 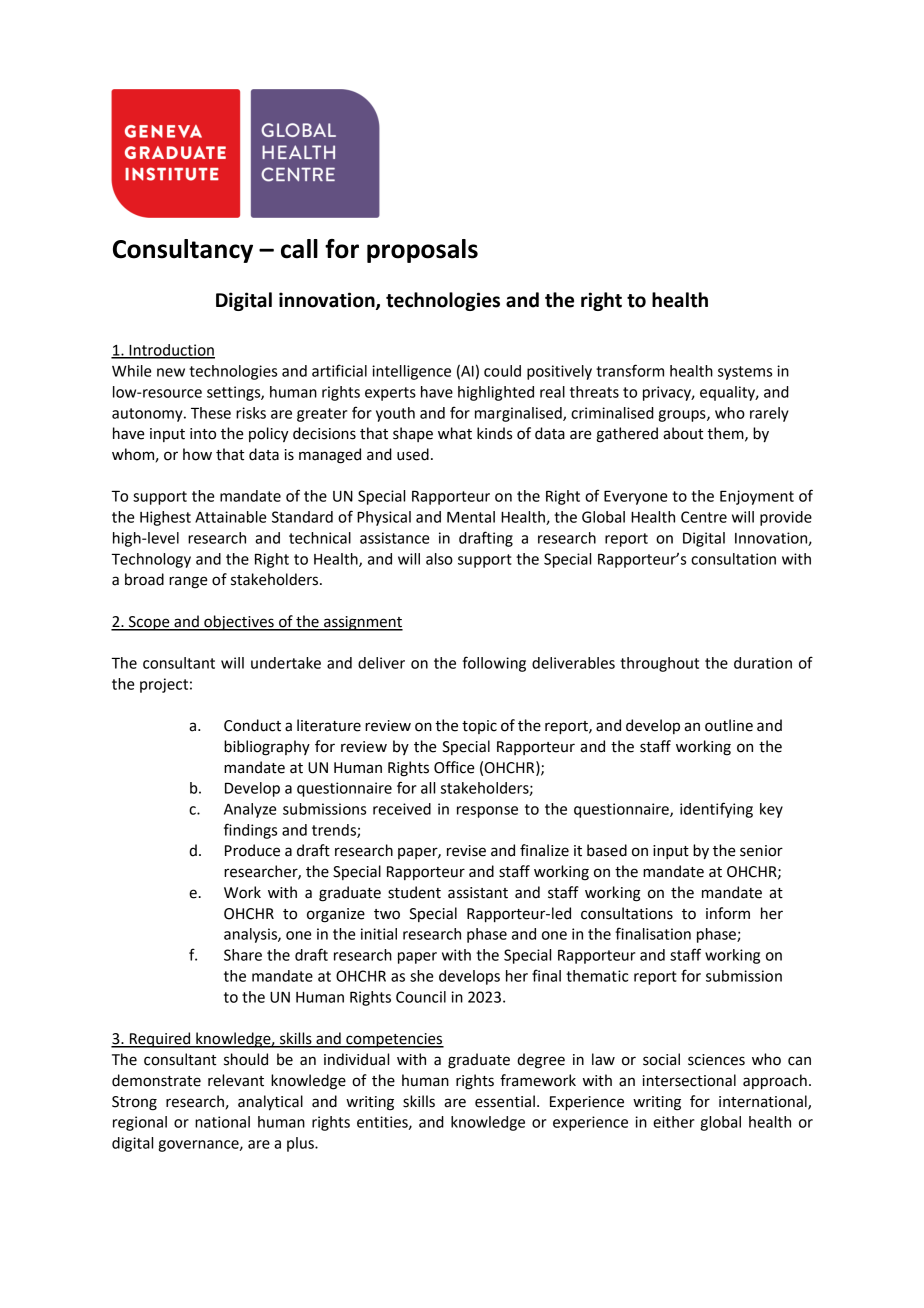 I want to click on either, so click(x=674, y=1122).
